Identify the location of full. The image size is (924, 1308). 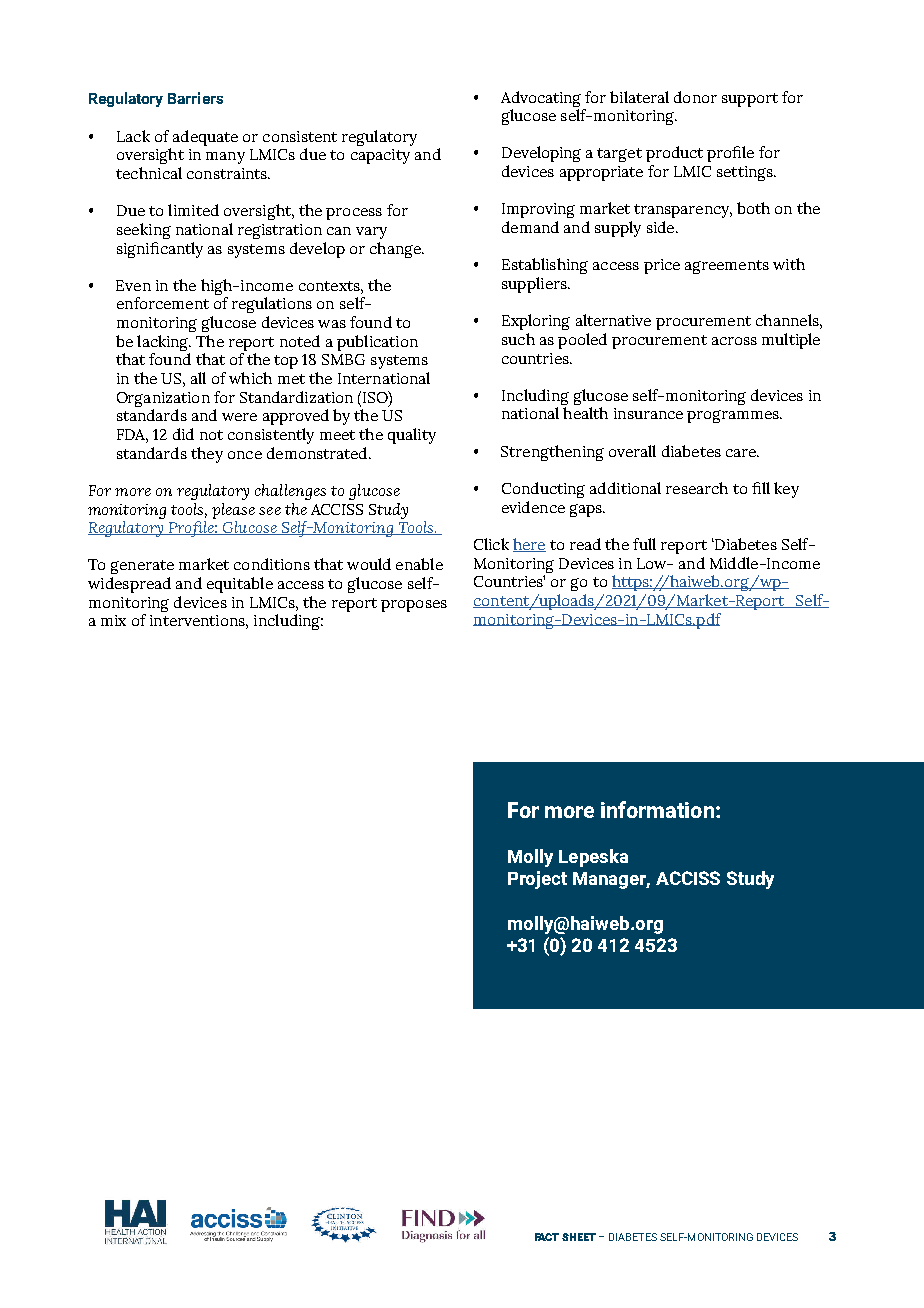
(644, 544).
